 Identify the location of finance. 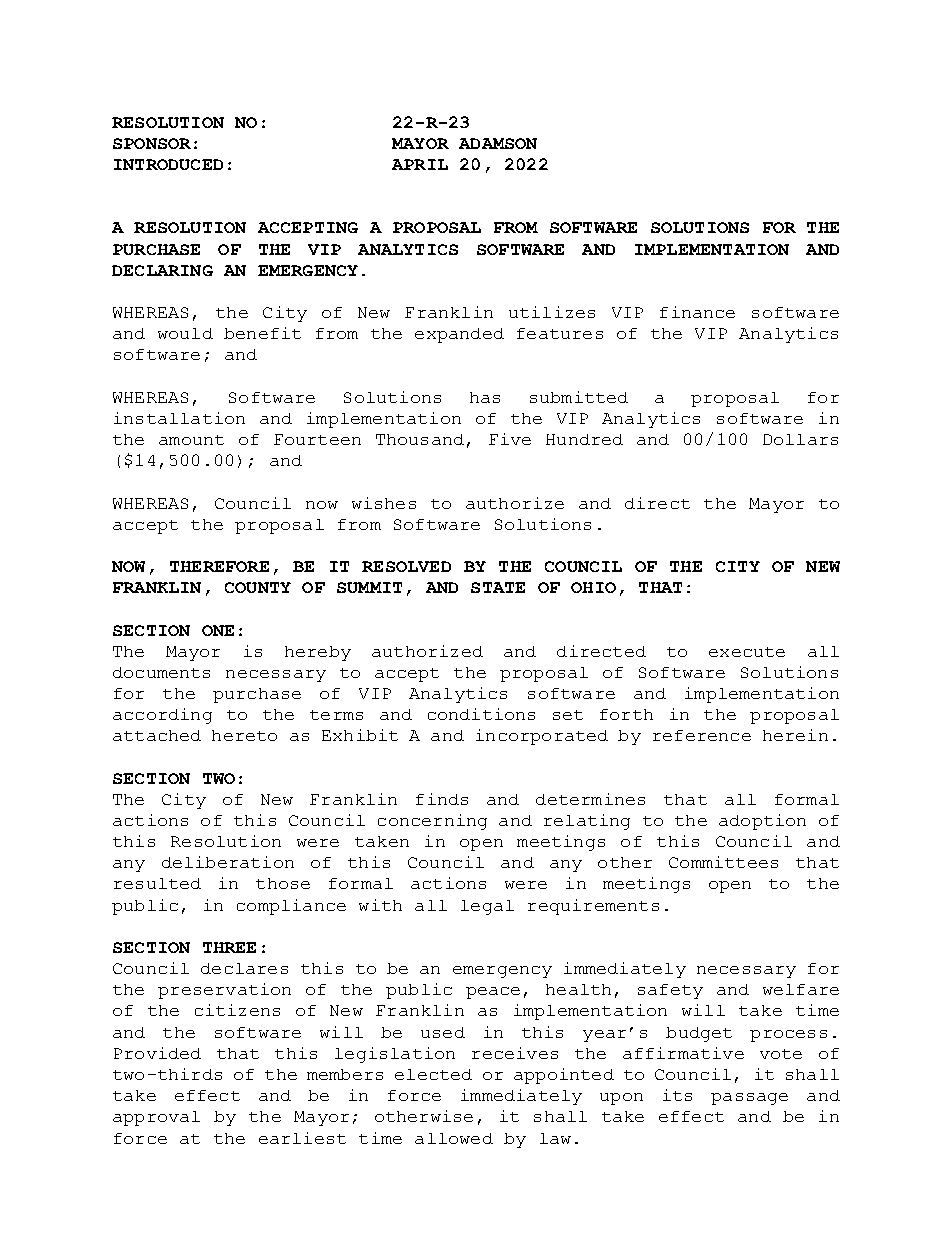
(697, 312).
